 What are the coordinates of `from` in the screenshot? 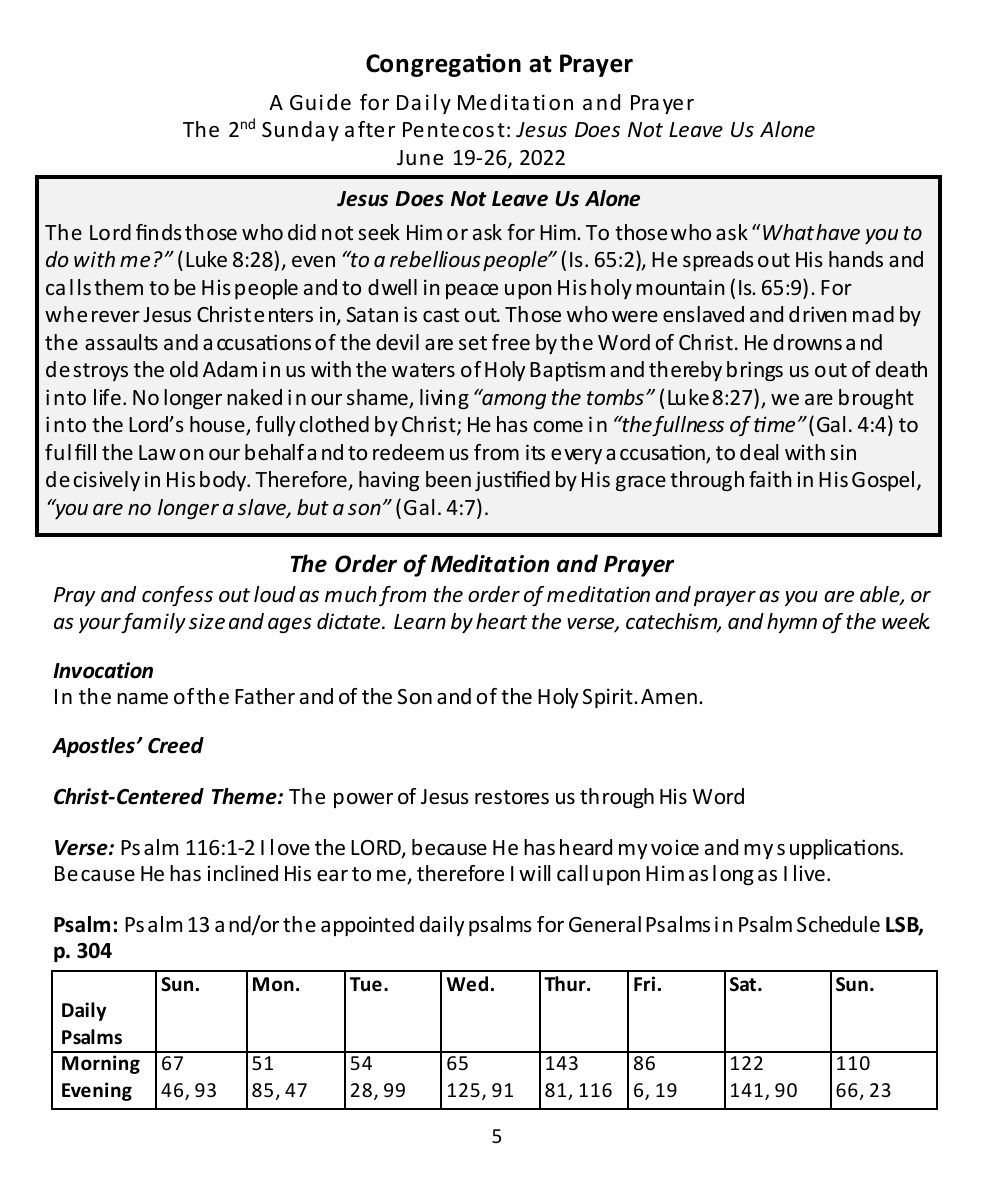 It's located at (402, 596).
